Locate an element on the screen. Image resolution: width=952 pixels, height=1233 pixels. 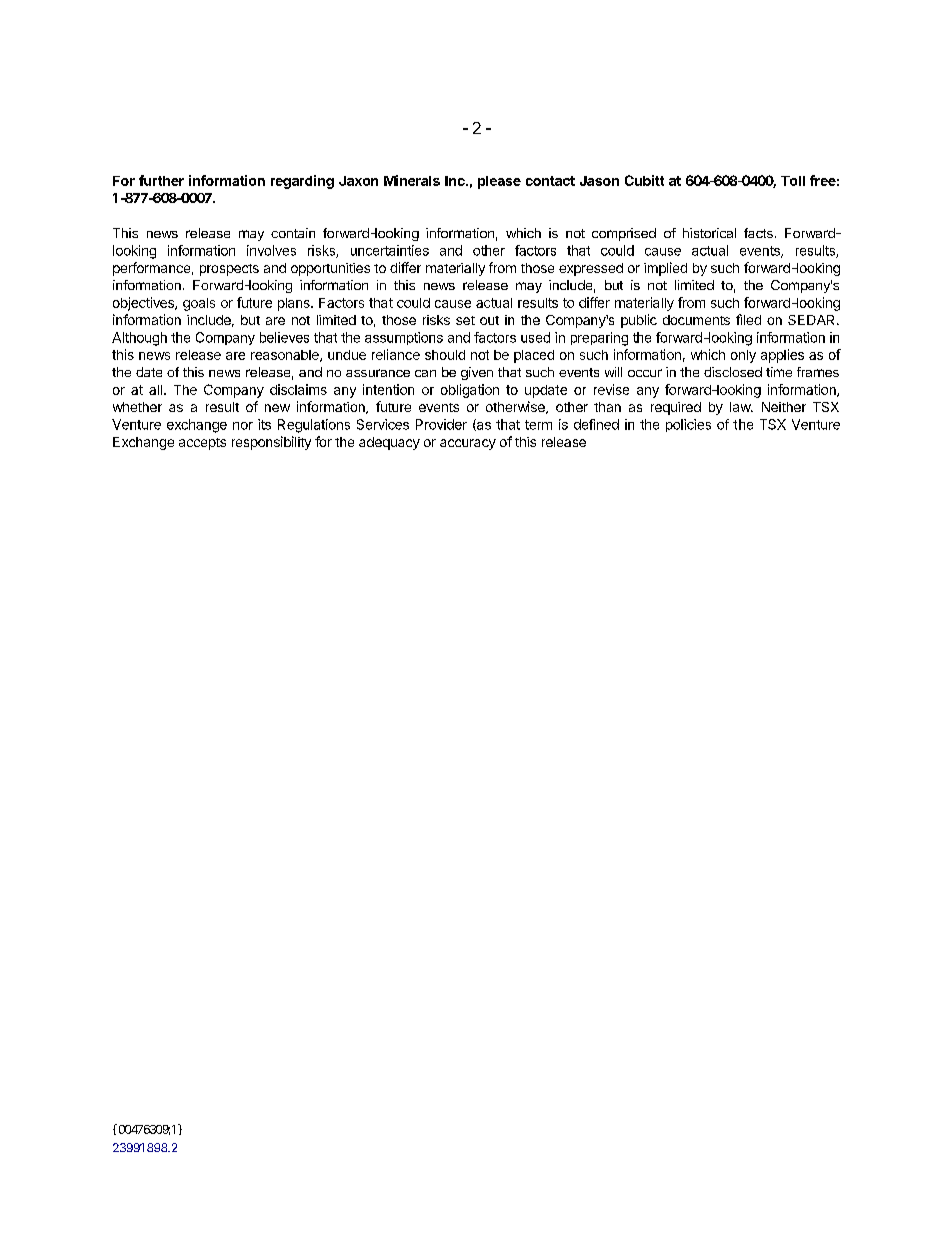
contain is located at coordinates (293, 233).
